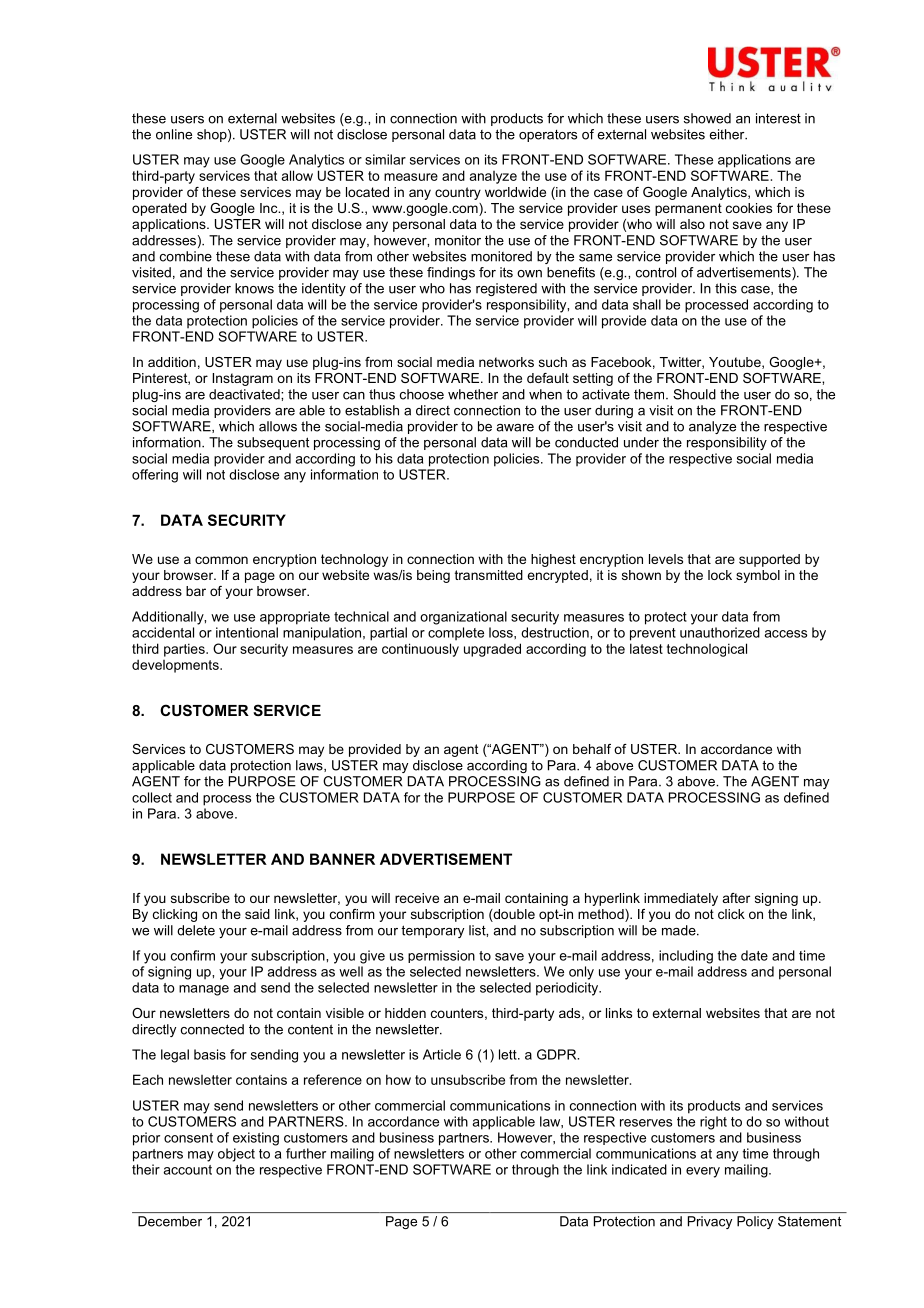 The height and width of the screenshot is (1308, 924). Describe the element at coordinates (257, 914) in the screenshot. I see `said` at that location.
